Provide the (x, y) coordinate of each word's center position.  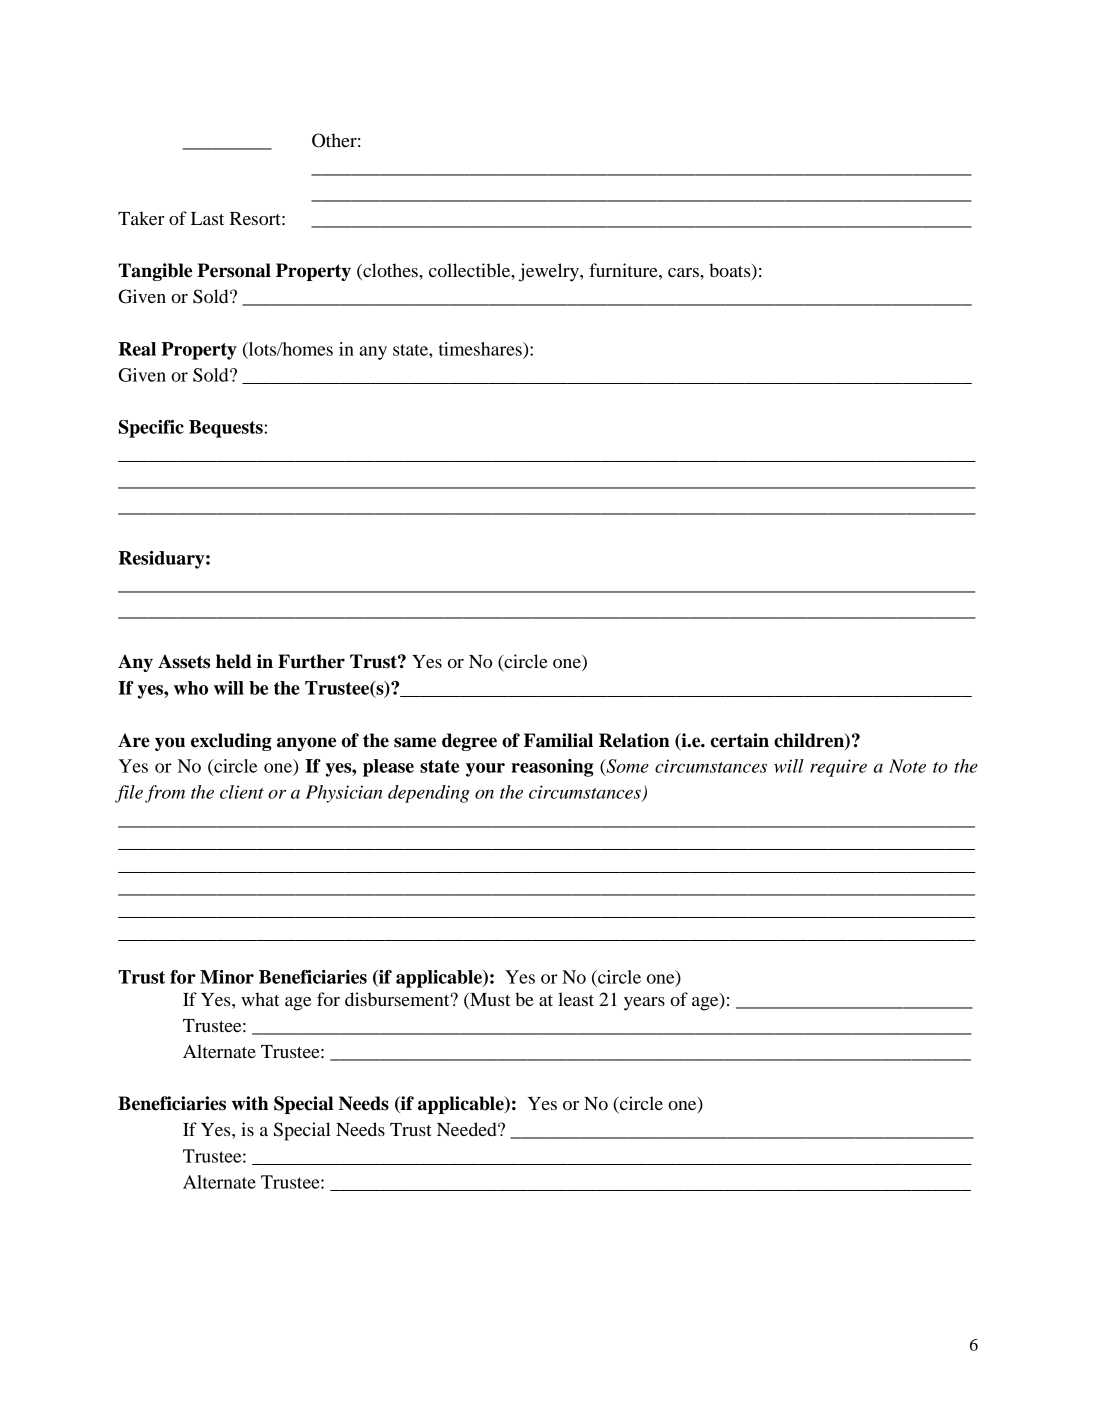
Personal (234, 270)
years (644, 1004)
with (250, 1103)
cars (684, 272)
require (838, 768)
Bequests (227, 429)
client (242, 792)
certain (740, 740)
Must (489, 1001)
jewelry (550, 272)
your (485, 770)
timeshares (481, 349)
